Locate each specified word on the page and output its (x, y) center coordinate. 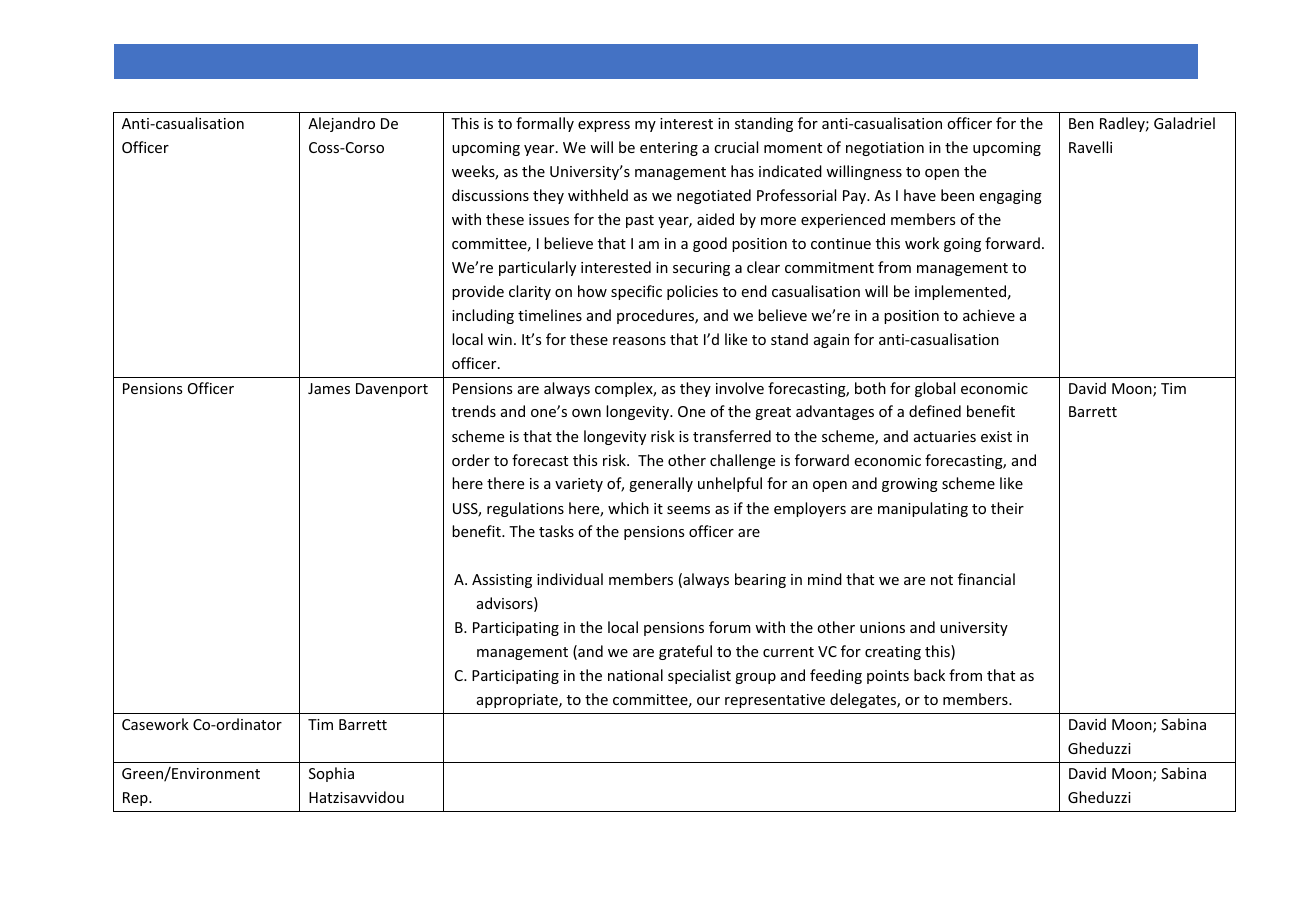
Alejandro (341, 124)
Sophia (331, 774)
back (929, 675)
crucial (736, 147)
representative (775, 701)
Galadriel (1184, 123)
